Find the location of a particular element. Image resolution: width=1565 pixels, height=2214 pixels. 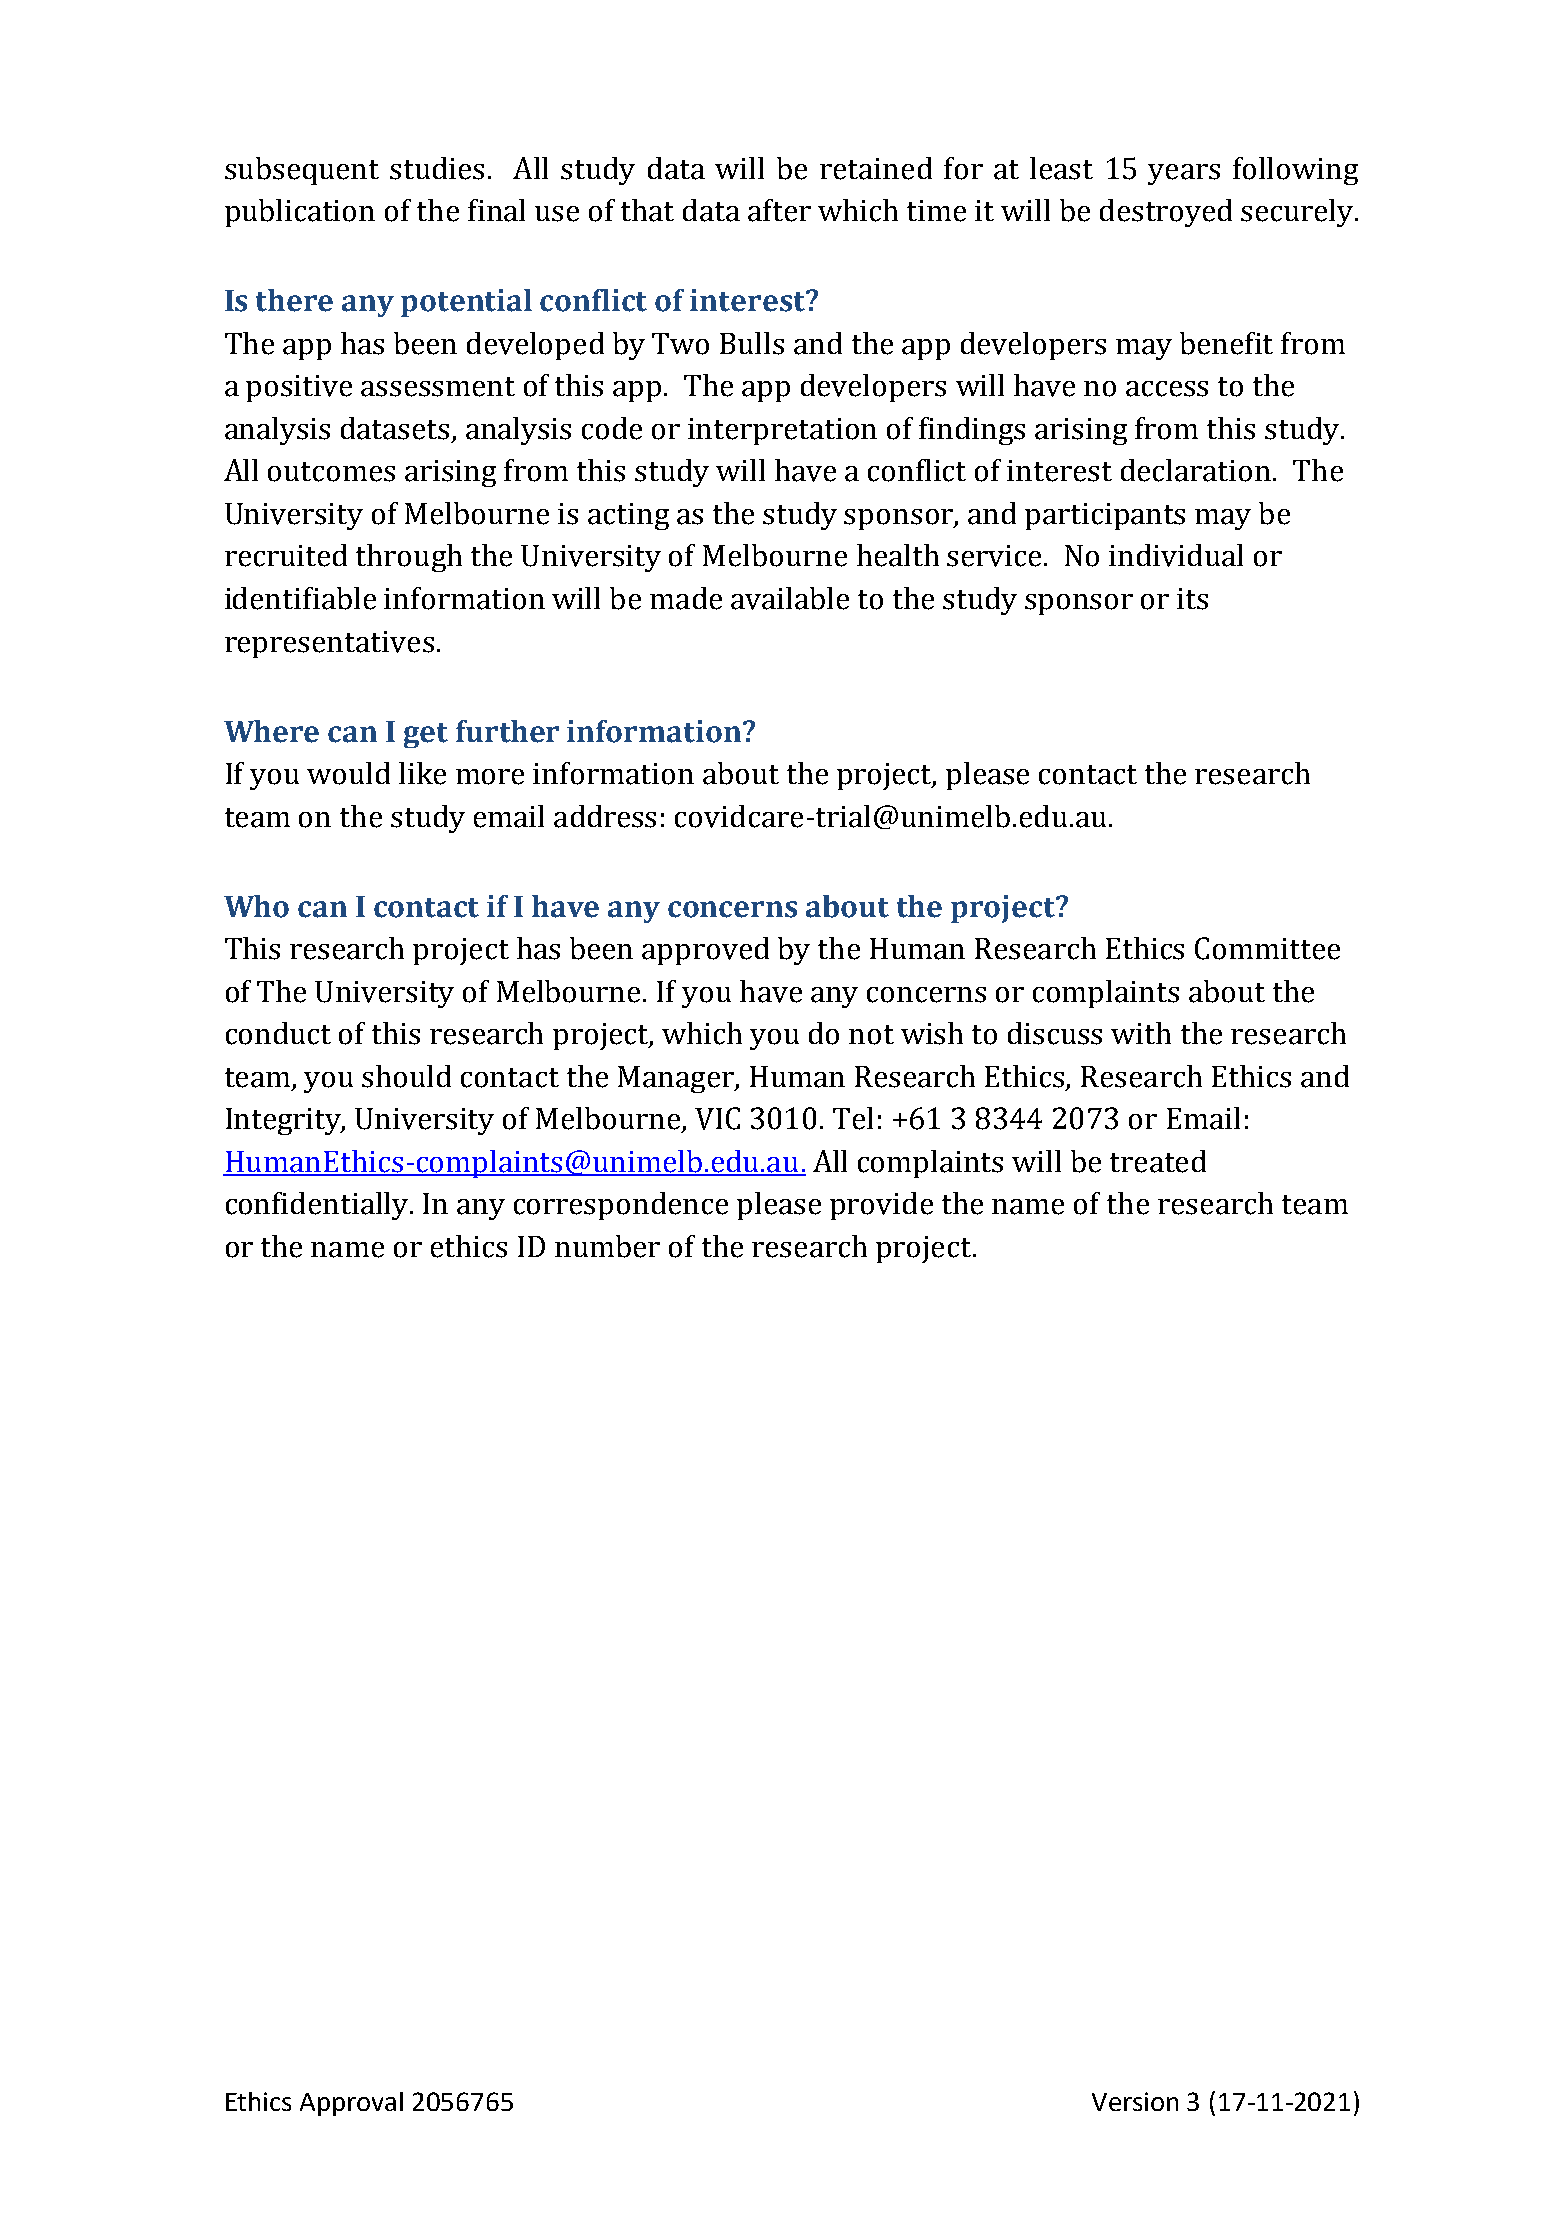

confidentially is located at coordinates (318, 1206).
